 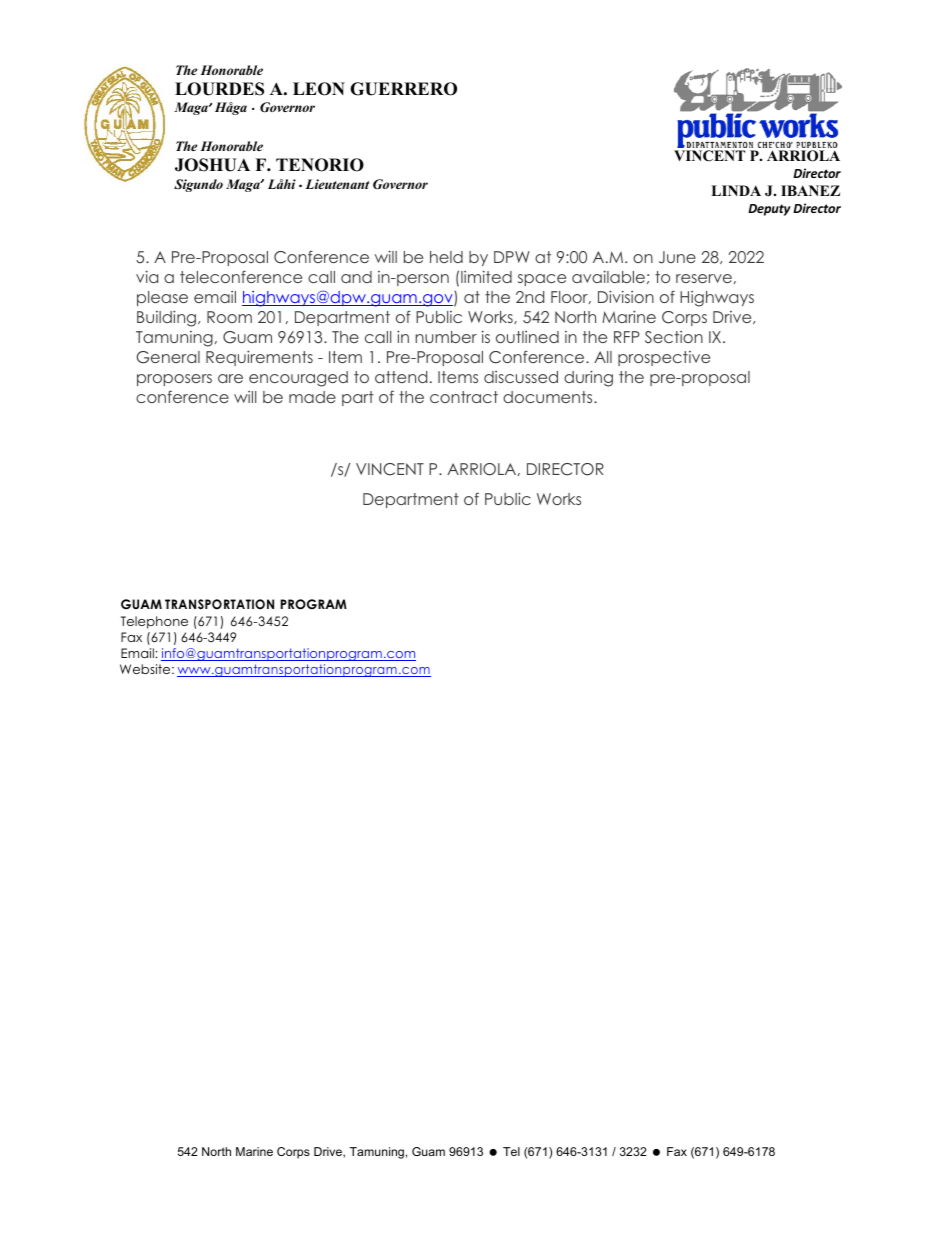 What do you see at coordinates (446, 337) in the document?
I see `number` at bounding box center [446, 337].
